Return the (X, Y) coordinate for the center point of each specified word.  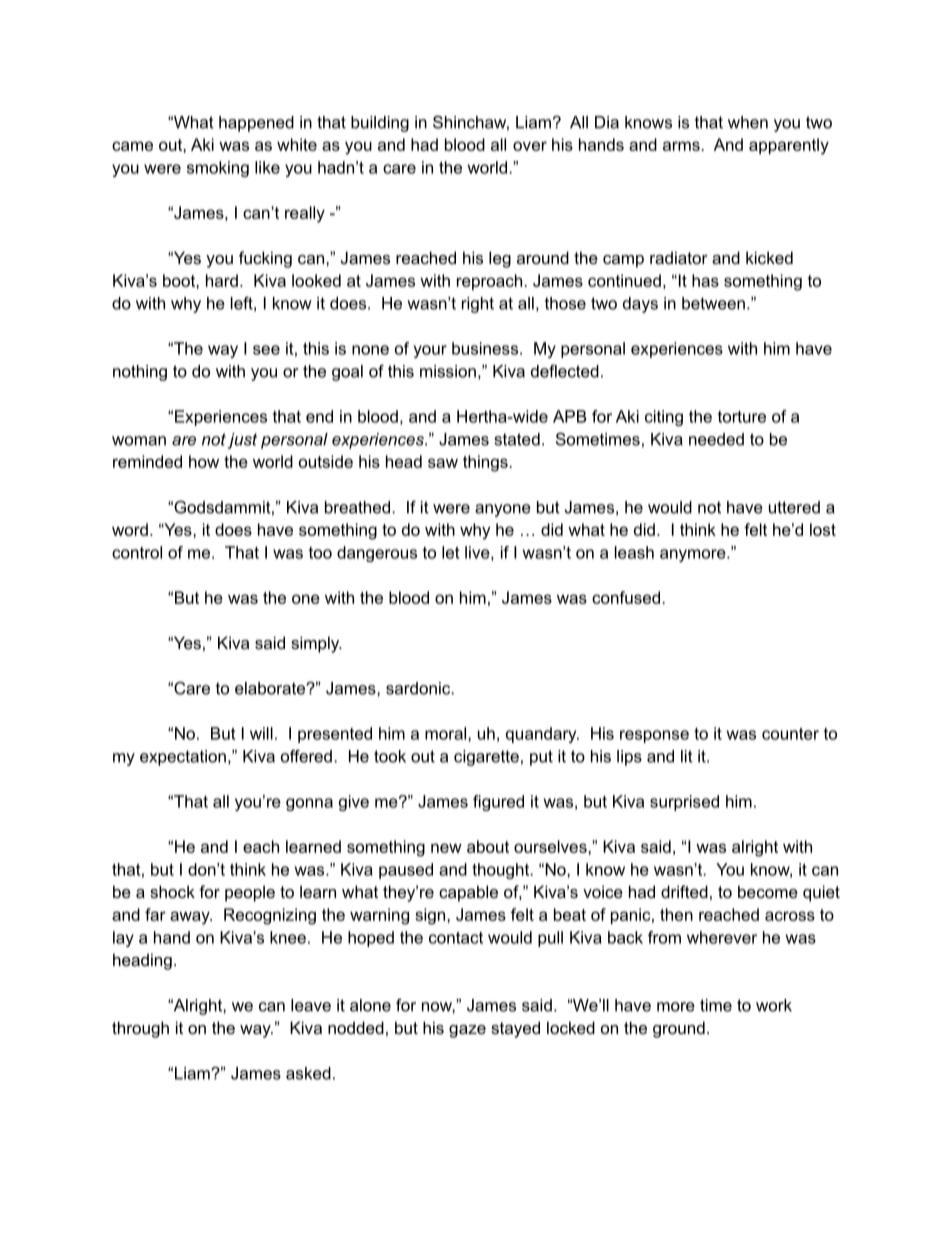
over (530, 146)
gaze (467, 1031)
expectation (183, 758)
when (748, 122)
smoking (218, 169)
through (140, 1029)
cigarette (486, 758)
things (486, 463)
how (204, 461)
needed (716, 439)
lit (687, 756)
